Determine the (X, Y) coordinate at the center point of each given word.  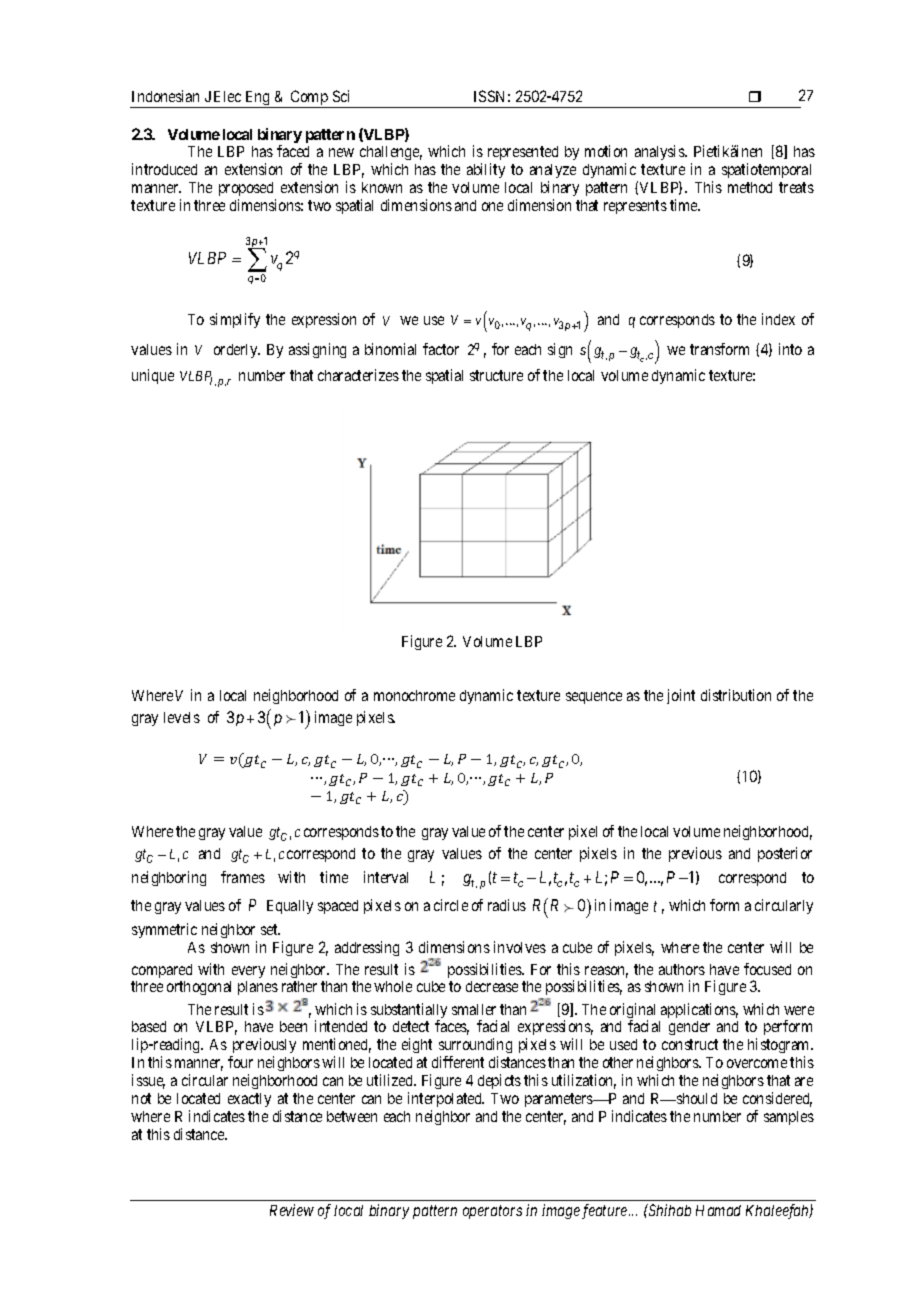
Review (292, 1210)
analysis (660, 152)
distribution (736, 695)
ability (486, 170)
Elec (227, 96)
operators (492, 1212)
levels (182, 717)
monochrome (414, 695)
